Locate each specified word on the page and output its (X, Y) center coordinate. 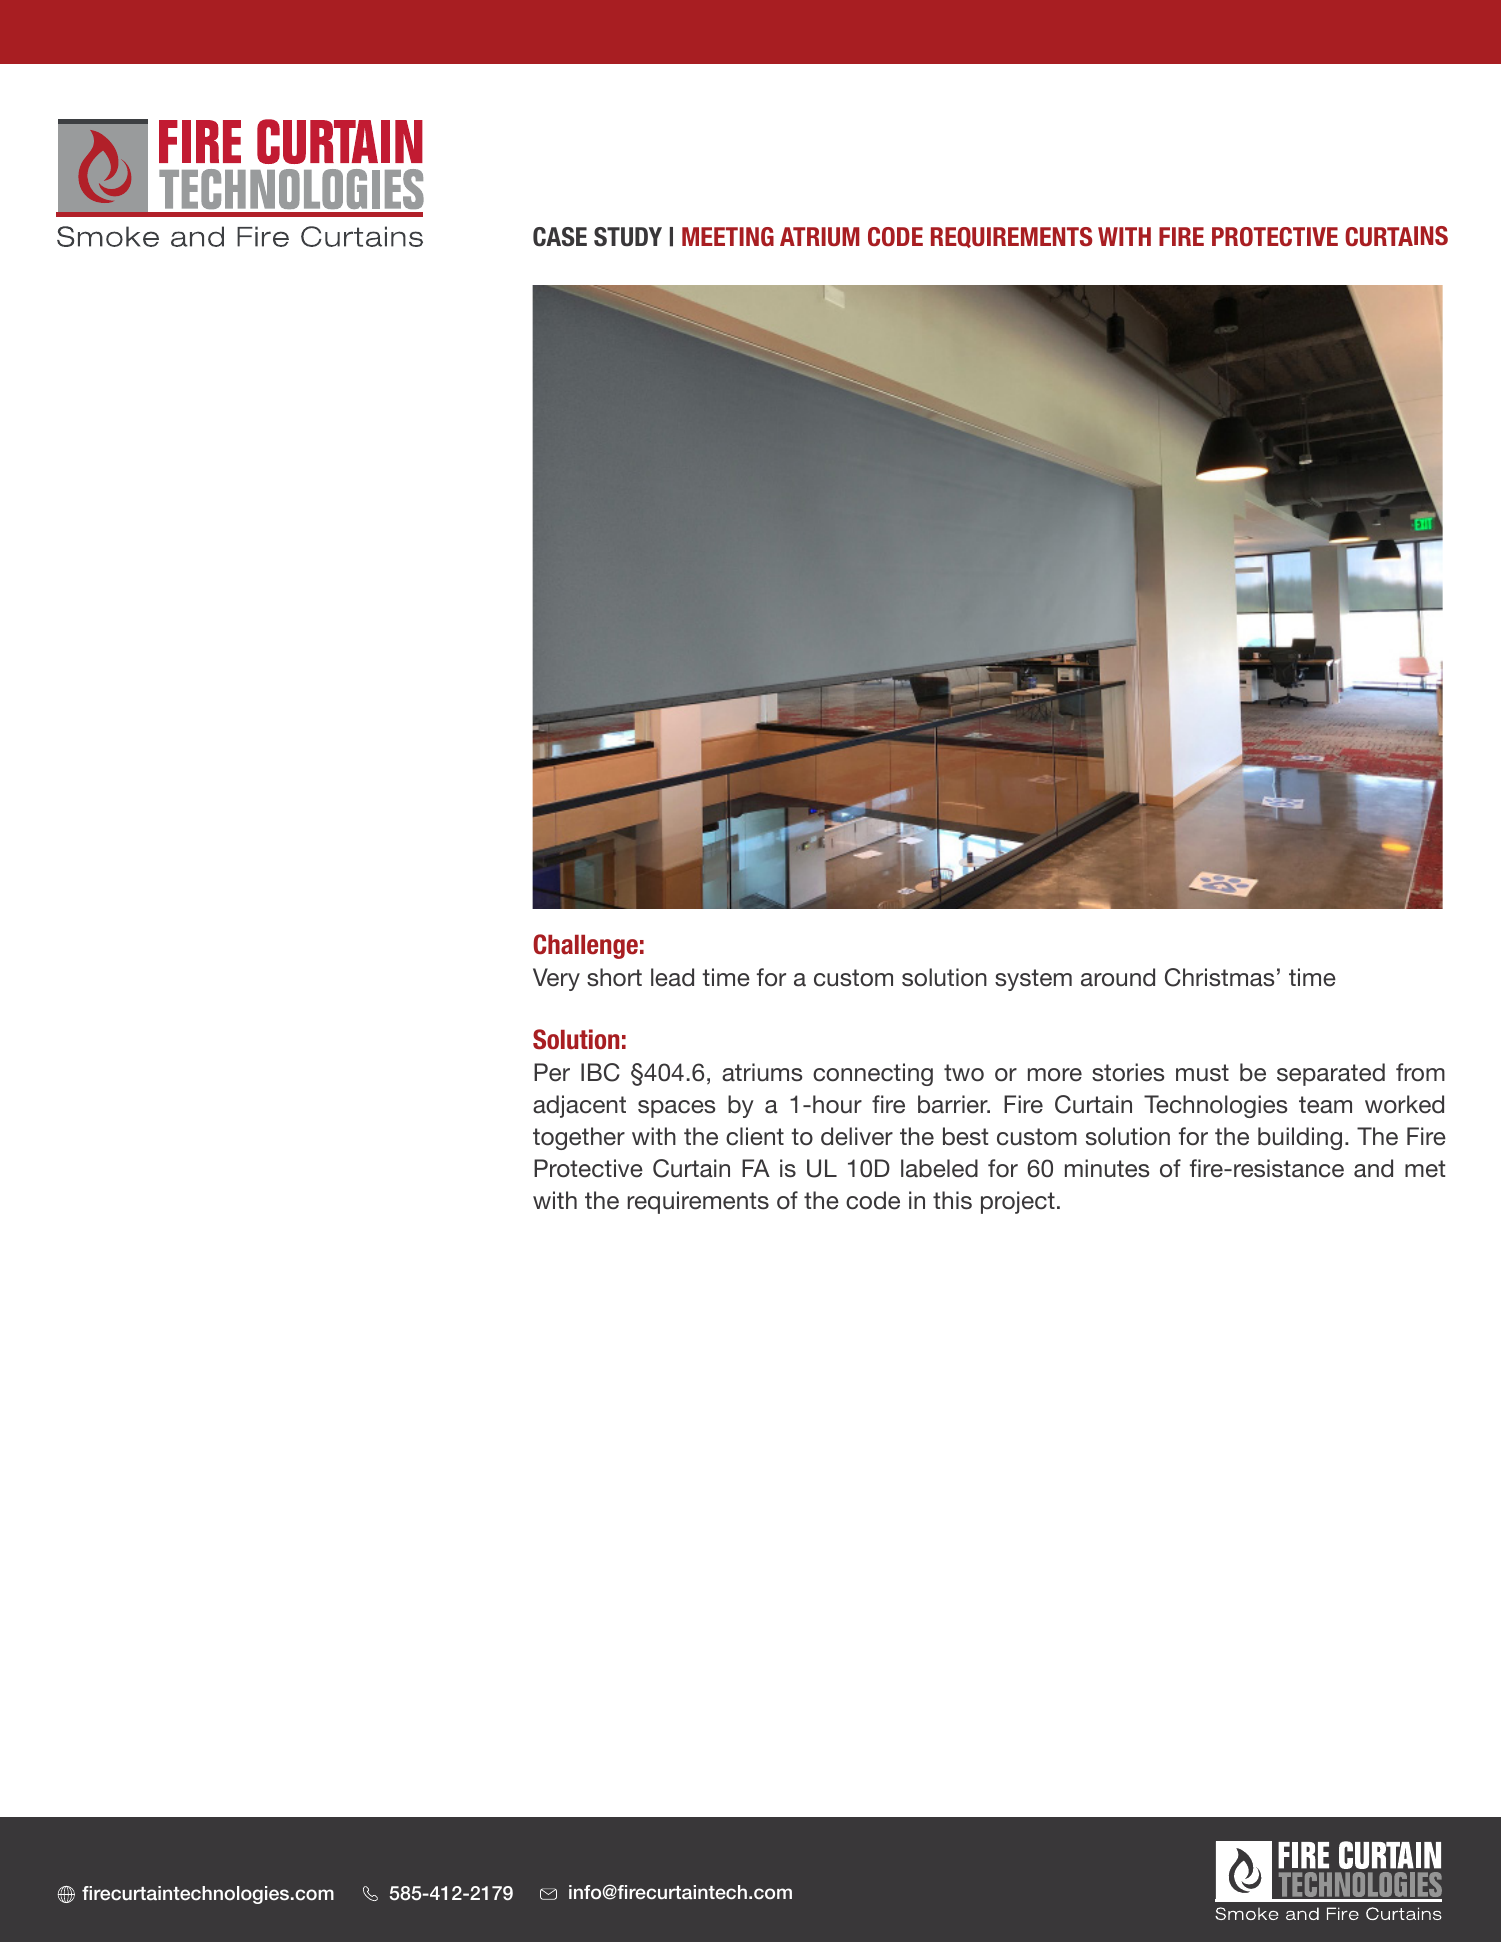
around (1118, 977)
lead (672, 977)
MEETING (728, 236)
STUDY (628, 237)
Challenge (585, 946)
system (1033, 980)
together (579, 1138)
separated (1331, 1074)
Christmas (1220, 977)
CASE (560, 237)
